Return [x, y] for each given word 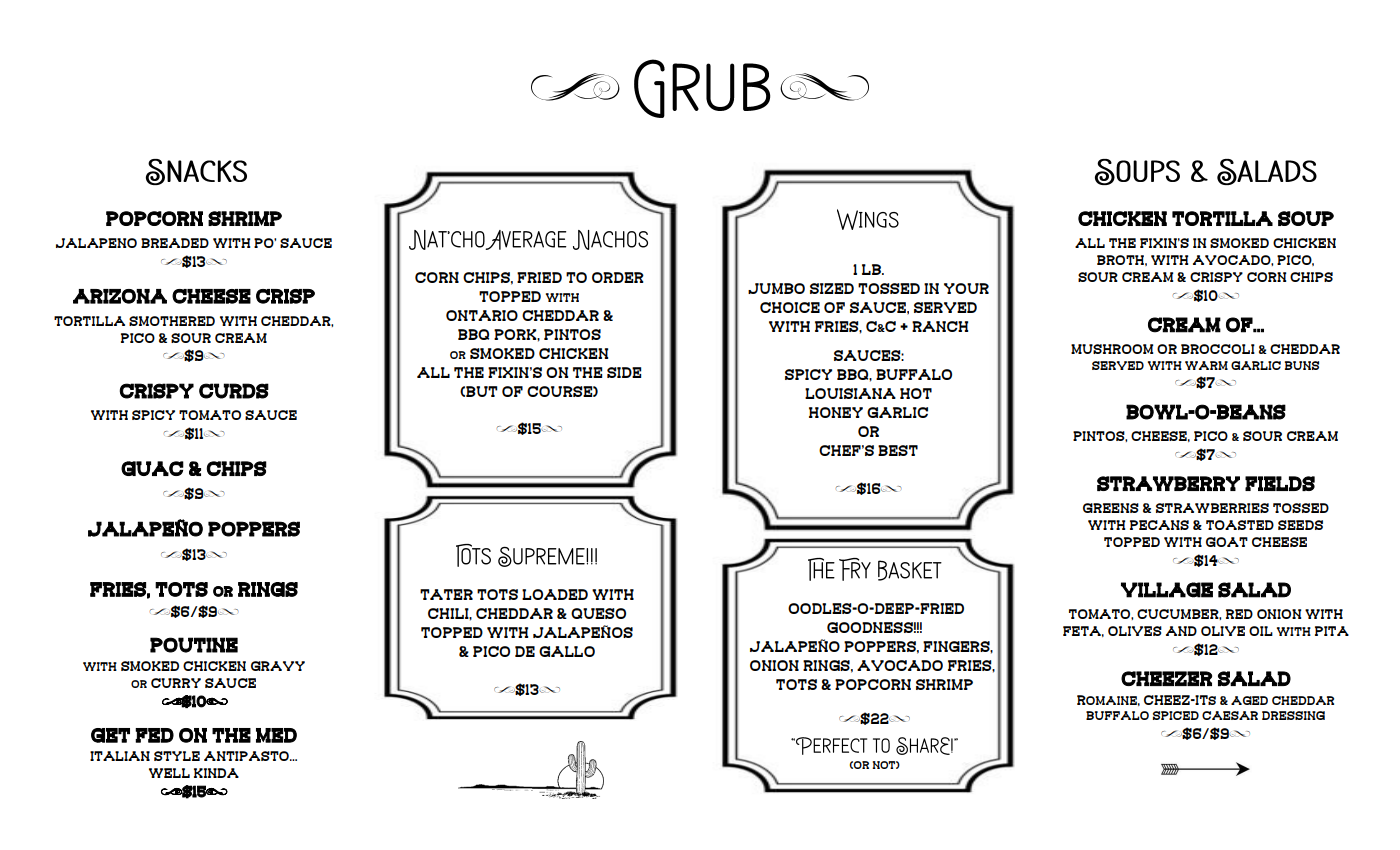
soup [1306, 218]
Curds [234, 391]
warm [1206, 365]
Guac [152, 468]
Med [276, 735]
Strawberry [1168, 483]
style [177, 756]
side [624, 372]
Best [898, 450]
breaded [175, 243]
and [1181, 631]
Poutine [194, 645]
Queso [598, 613]
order [618, 277]
